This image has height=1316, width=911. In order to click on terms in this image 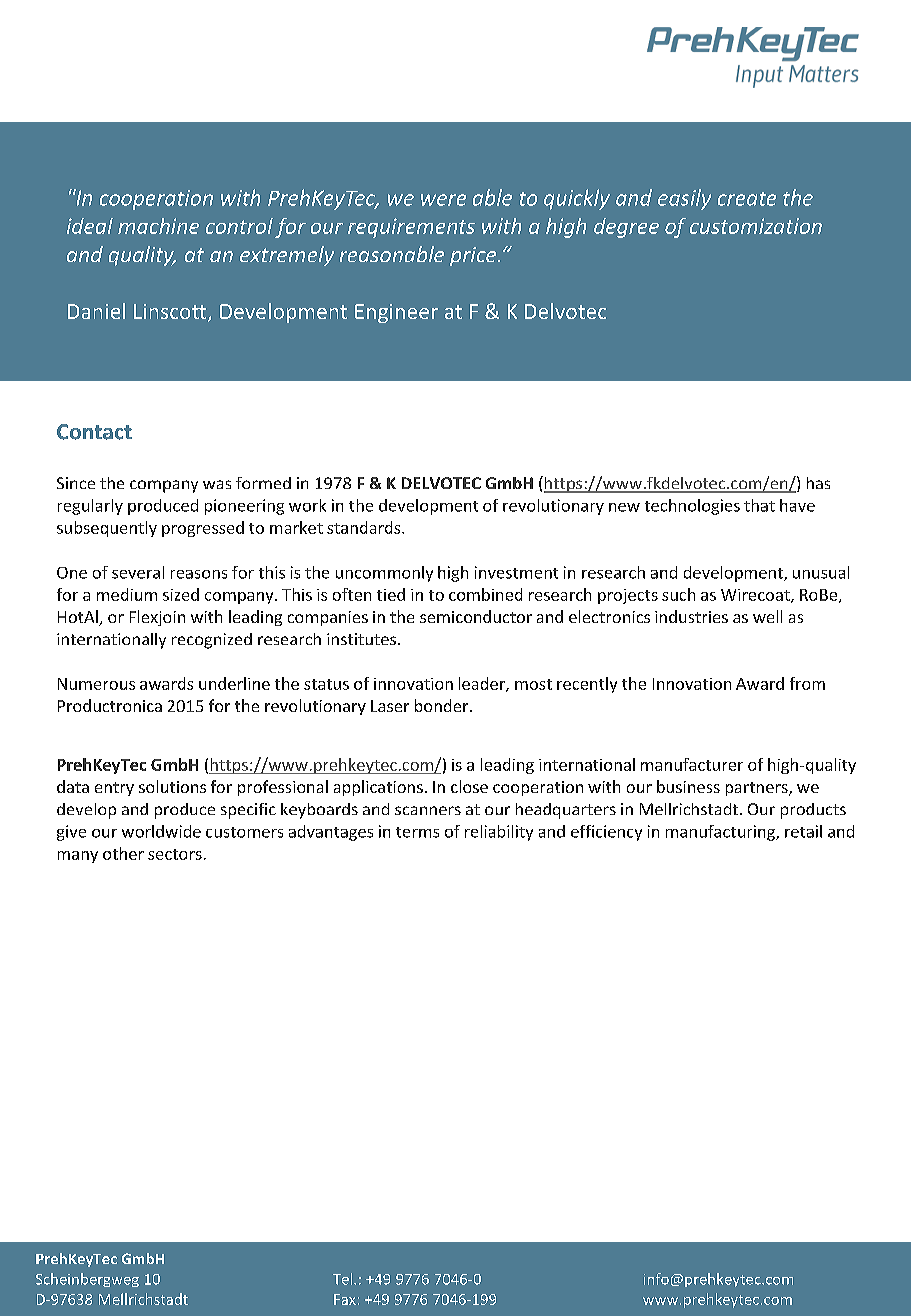, I will do `click(417, 832)`.
